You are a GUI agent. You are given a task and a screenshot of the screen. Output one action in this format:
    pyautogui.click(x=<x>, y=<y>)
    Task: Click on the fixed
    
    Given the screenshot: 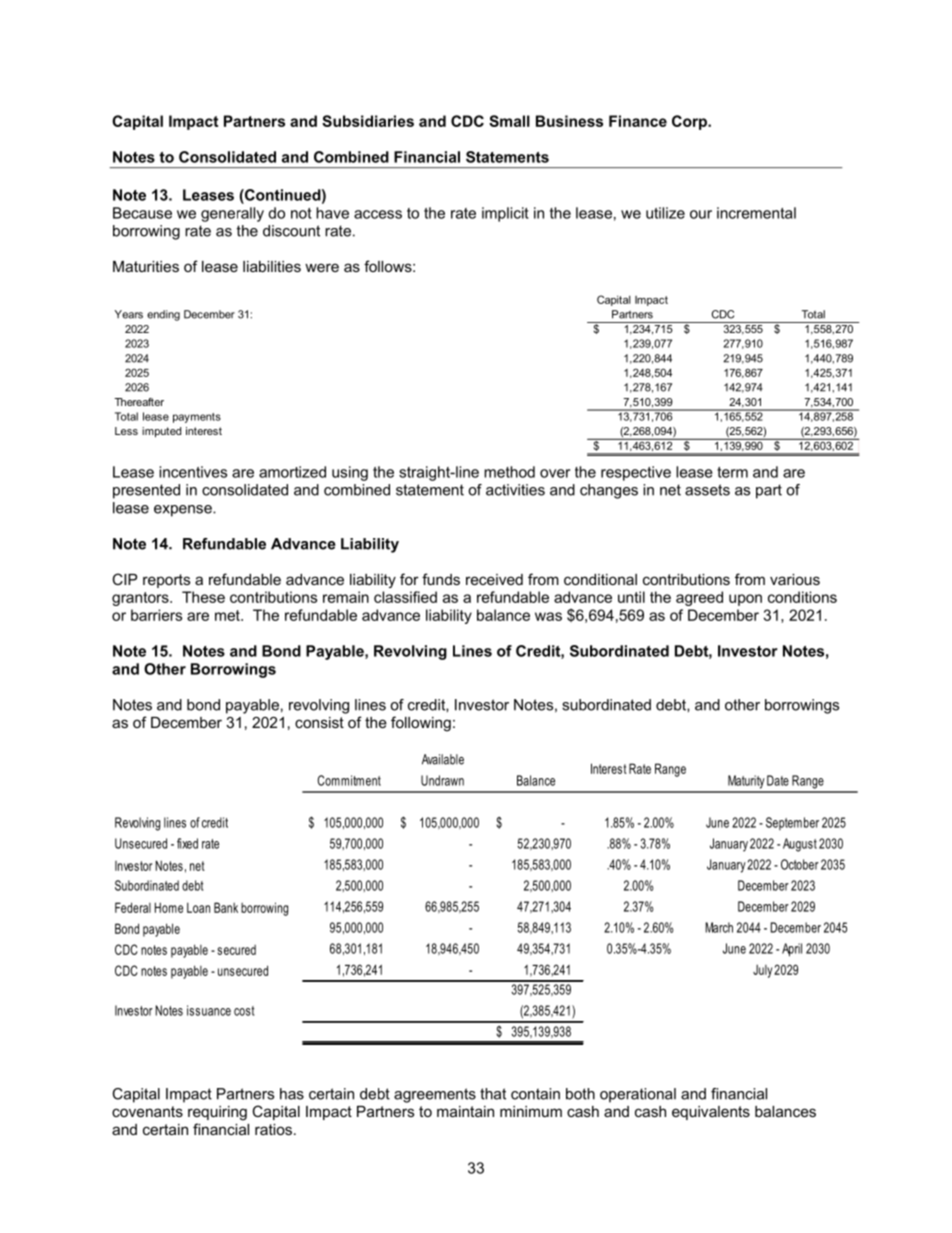 What is the action you would take?
    pyautogui.click(x=187, y=843)
